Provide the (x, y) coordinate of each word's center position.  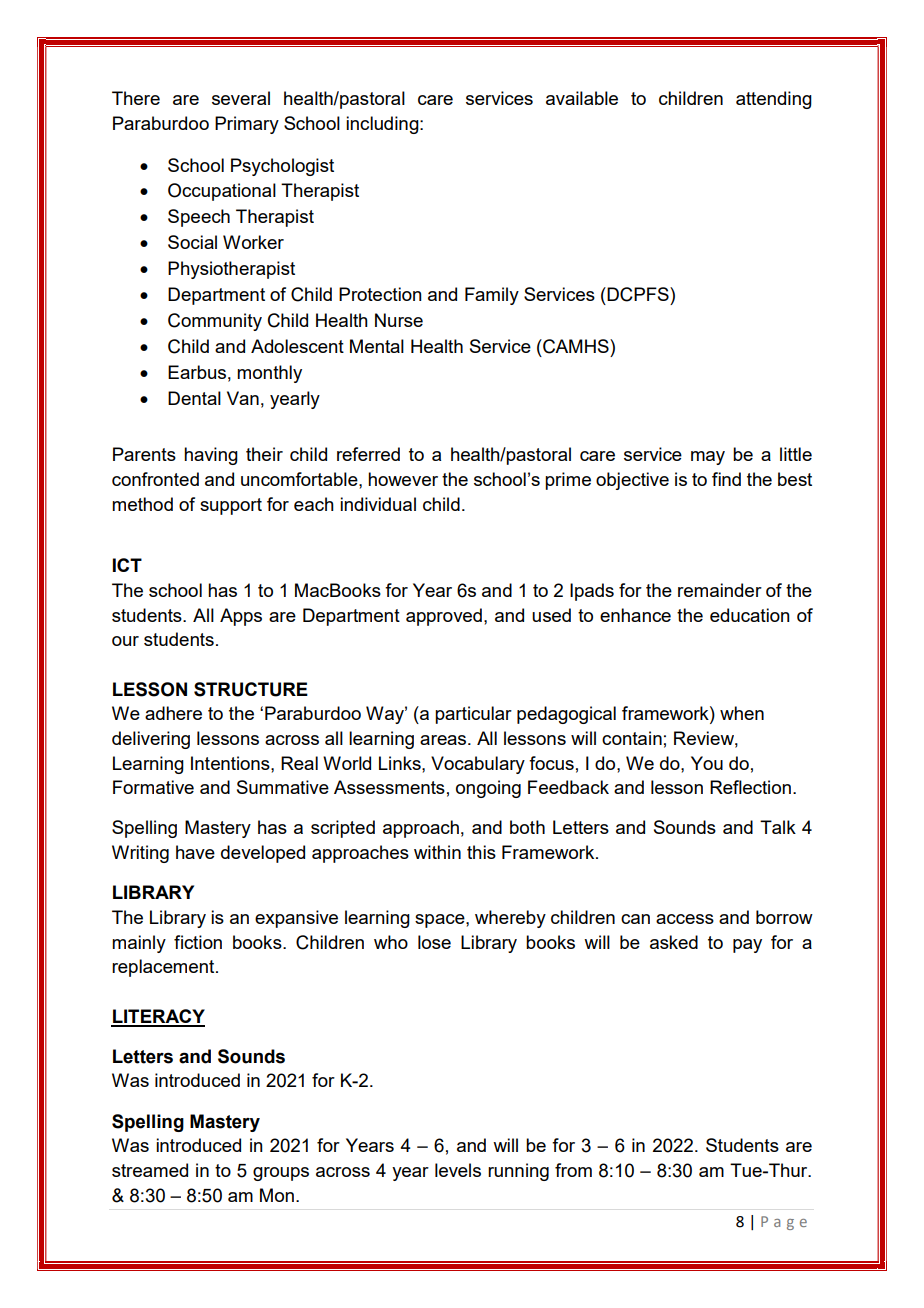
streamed (150, 1170)
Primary (247, 125)
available (582, 98)
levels (458, 1170)
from (573, 1170)
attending (774, 100)
